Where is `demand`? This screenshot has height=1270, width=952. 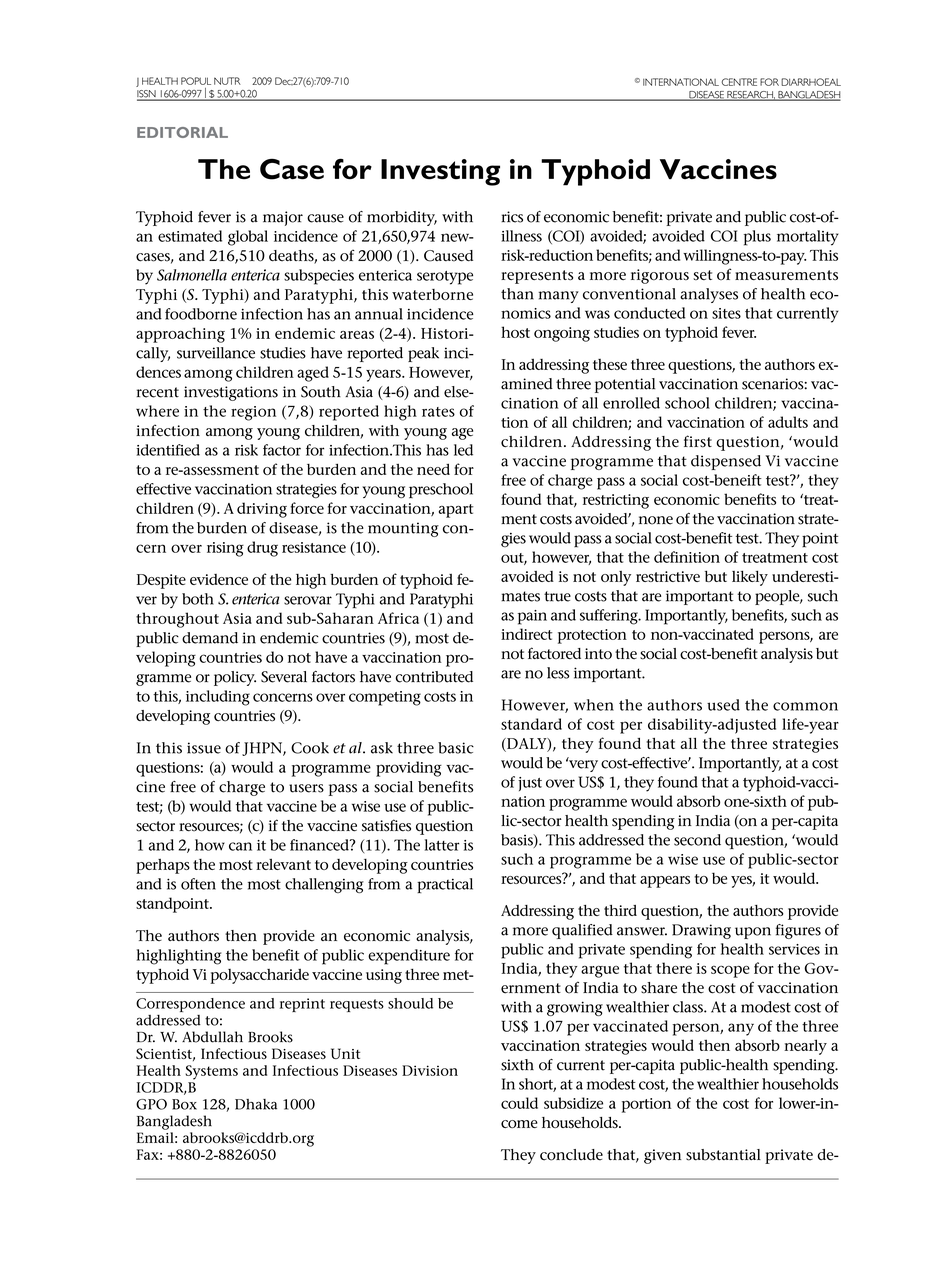
demand is located at coordinates (210, 638).
